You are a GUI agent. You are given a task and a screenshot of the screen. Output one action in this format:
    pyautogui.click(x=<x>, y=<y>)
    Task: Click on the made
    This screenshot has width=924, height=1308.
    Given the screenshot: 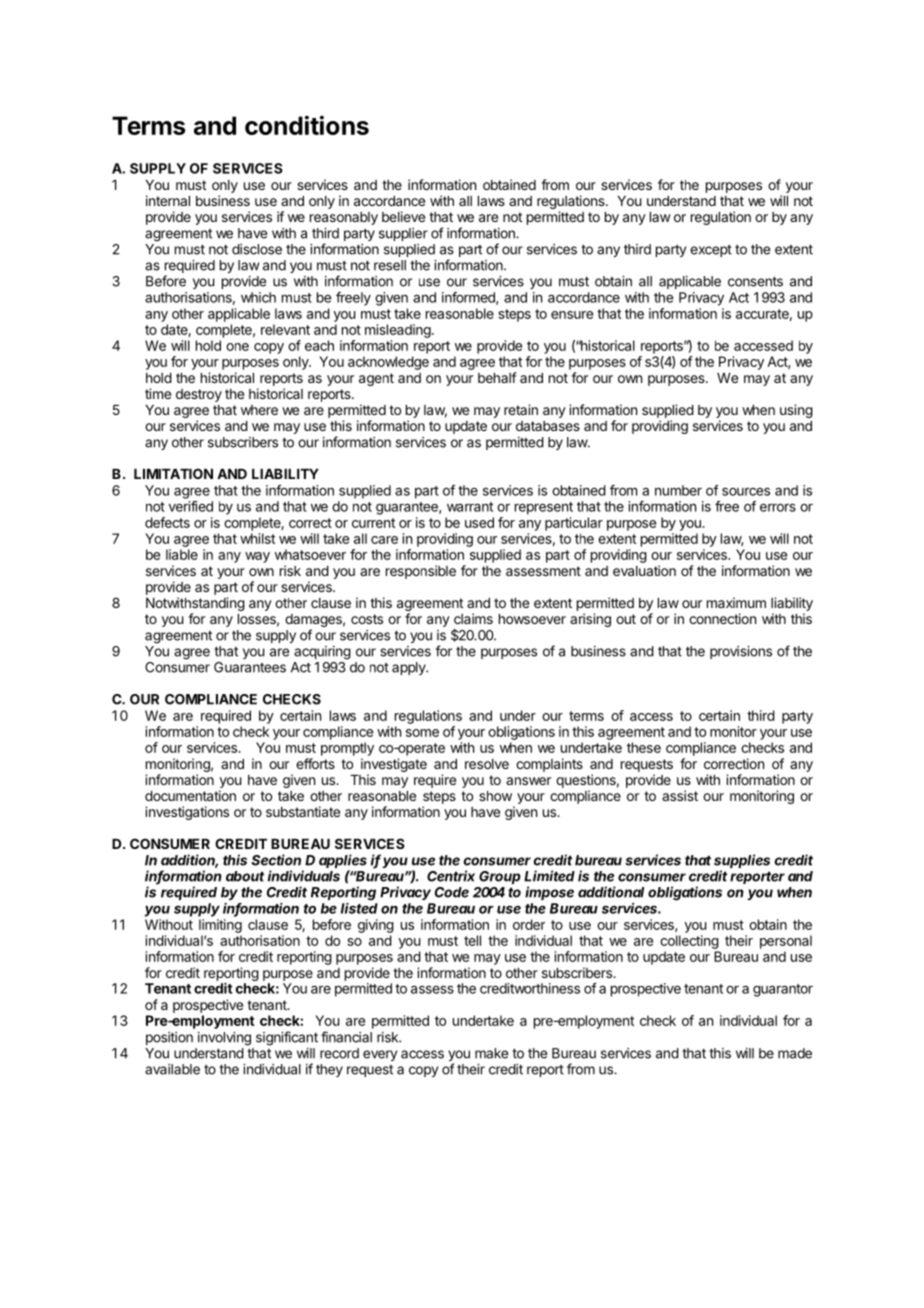 What is the action you would take?
    pyautogui.click(x=795, y=1053)
